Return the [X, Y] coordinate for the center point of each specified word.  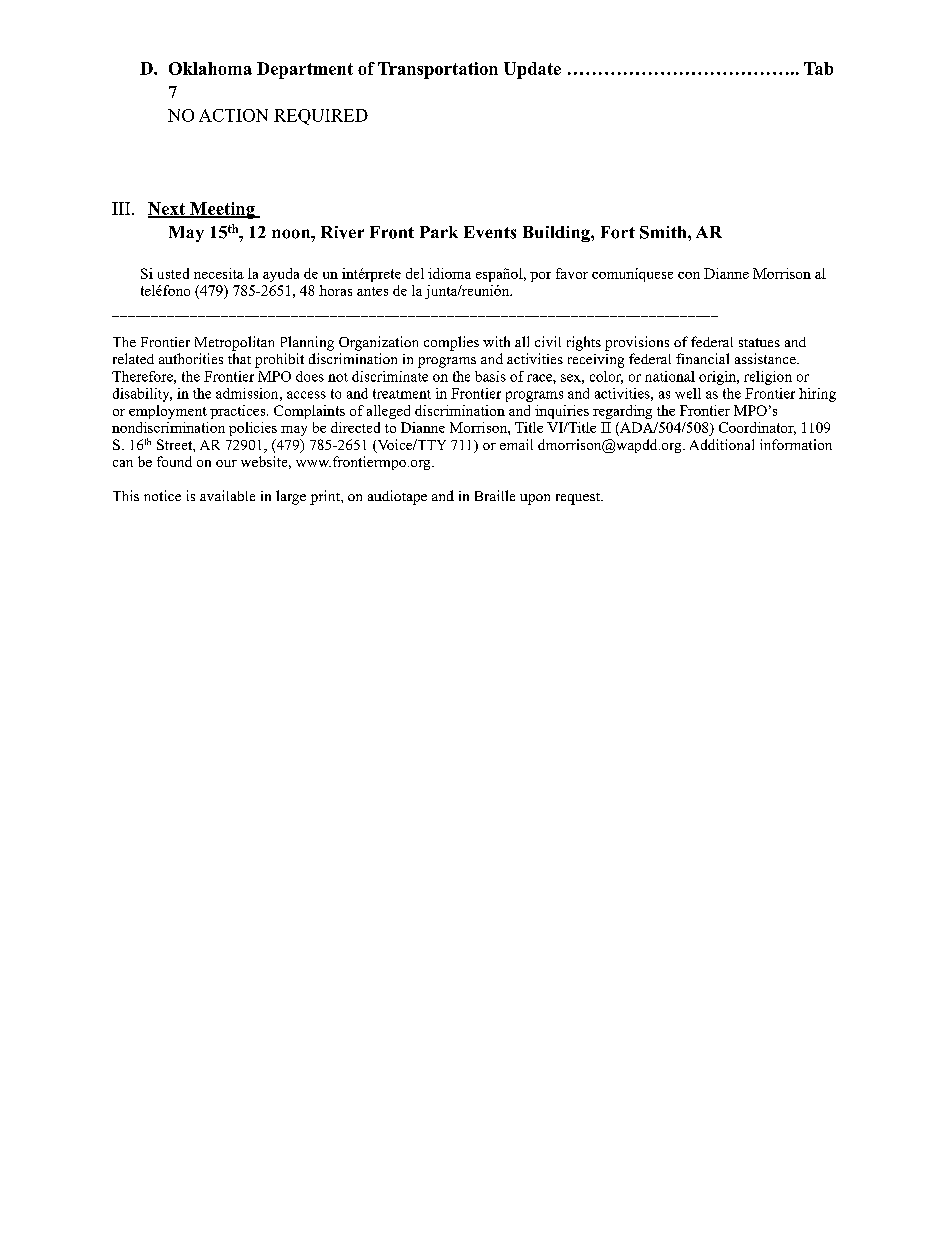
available [227, 495]
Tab [818, 68]
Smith [664, 232]
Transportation [438, 70]
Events [490, 232]
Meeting [222, 210]
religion [768, 378]
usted [173, 273]
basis [490, 376]
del [415, 273]
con [689, 275]
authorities [191, 358]
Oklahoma [210, 68]
